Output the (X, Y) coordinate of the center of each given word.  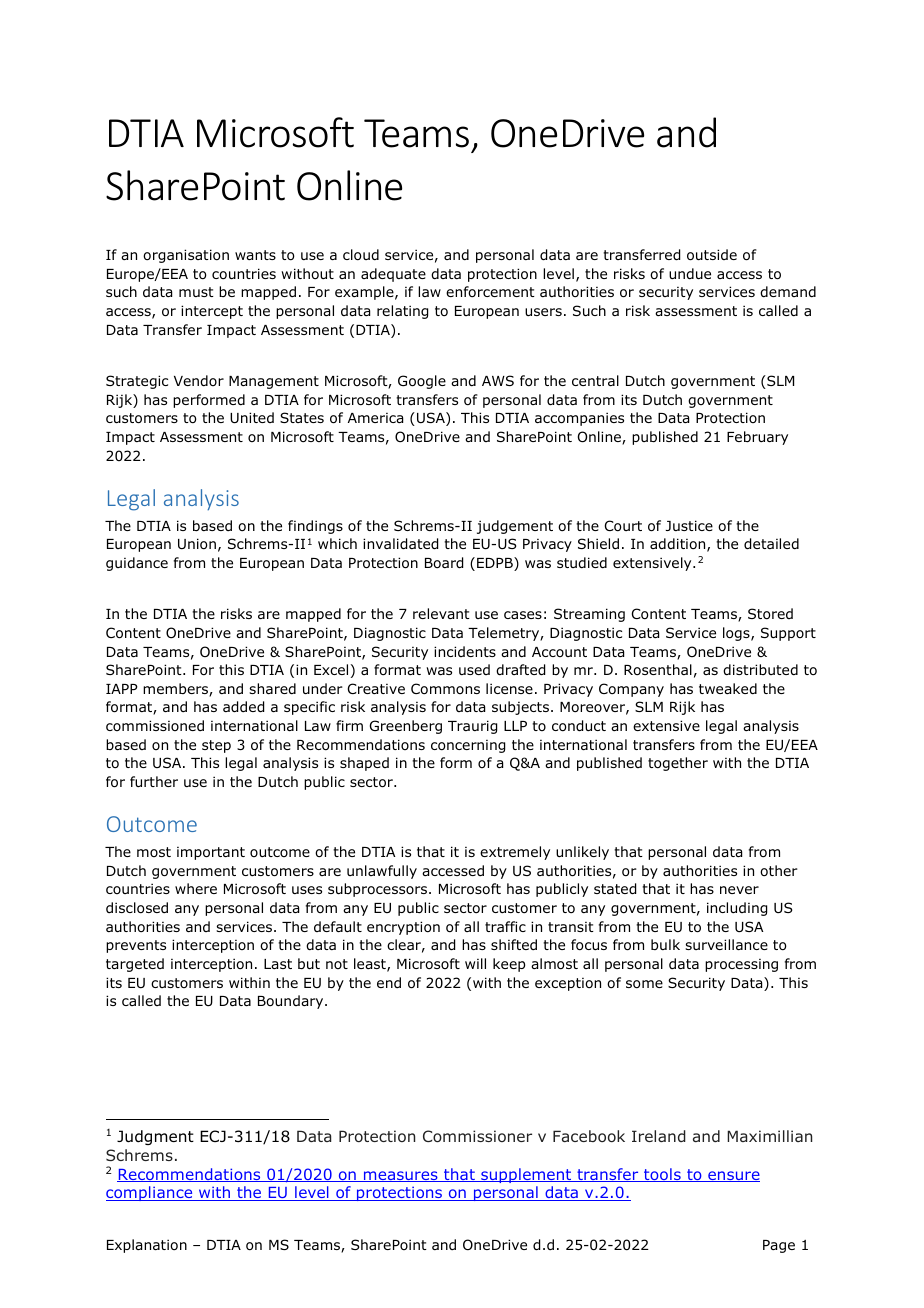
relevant (441, 613)
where (196, 888)
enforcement (490, 291)
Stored (770, 614)
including (737, 909)
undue (690, 273)
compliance (150, 1193)
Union (197, 544)
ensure (733, 1176)
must (196, 292)
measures (401, 1176)
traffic (505, 926)
